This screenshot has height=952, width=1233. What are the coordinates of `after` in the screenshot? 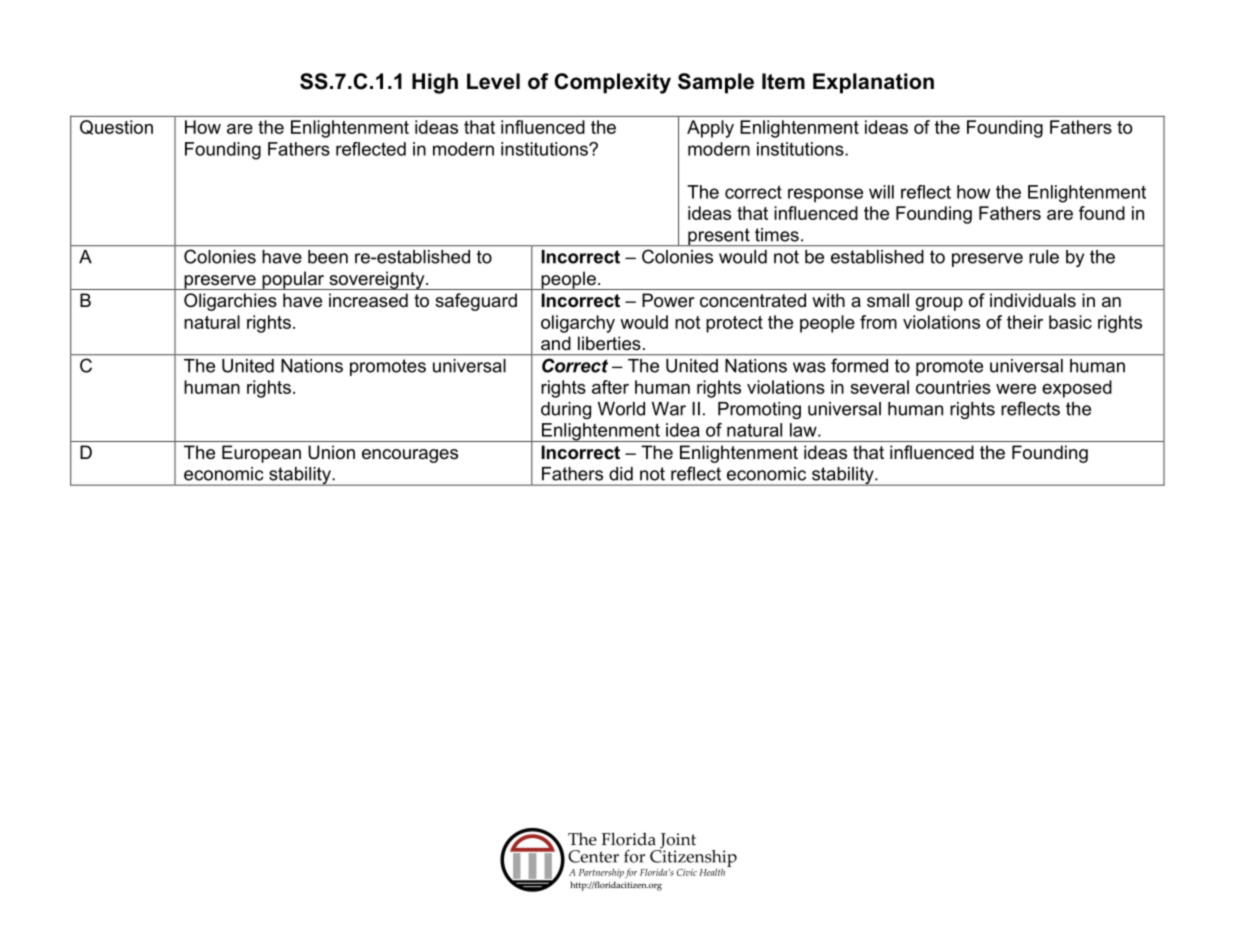 It's located at (610, 387).
